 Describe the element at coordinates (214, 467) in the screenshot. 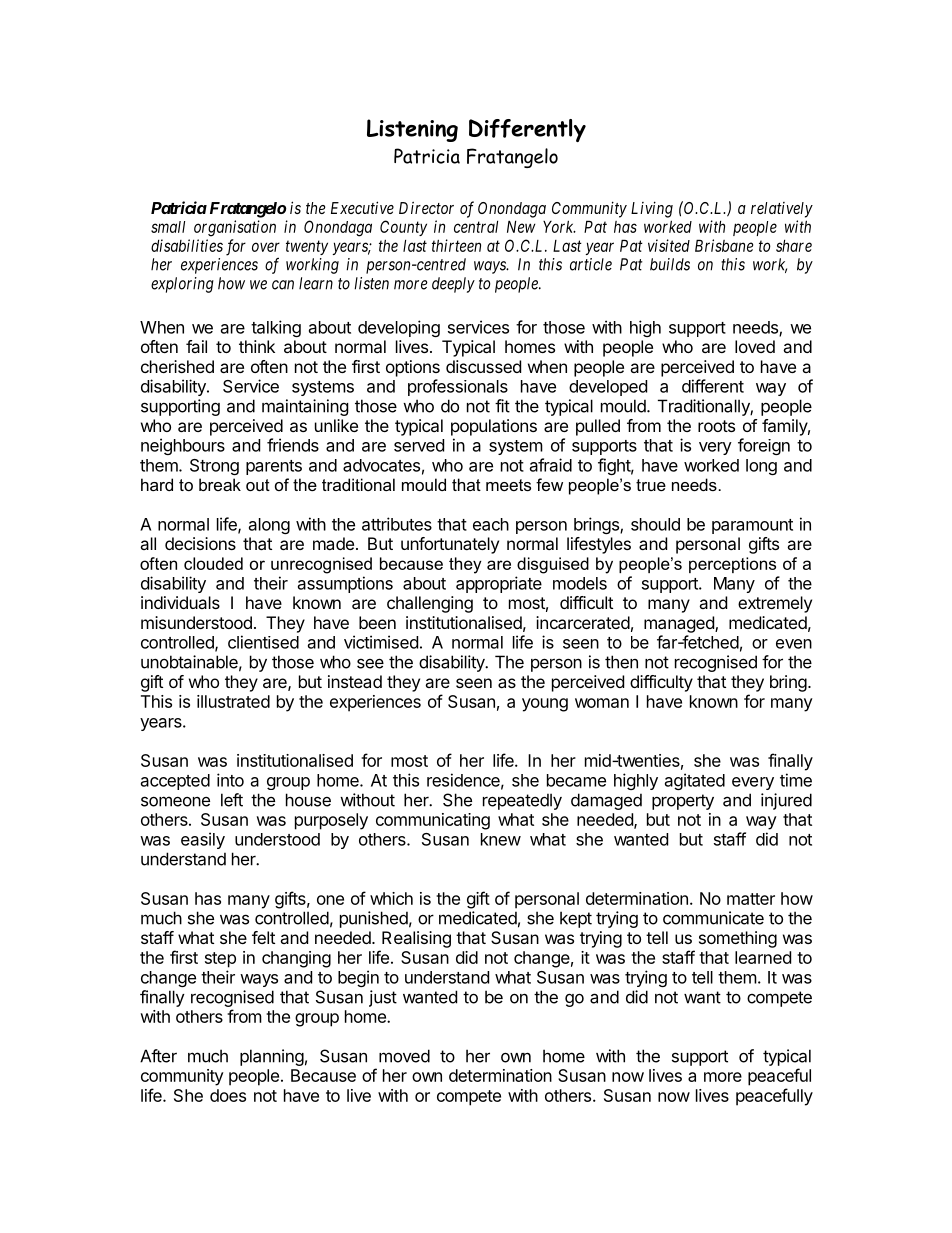

I see `Strong` at that location.
